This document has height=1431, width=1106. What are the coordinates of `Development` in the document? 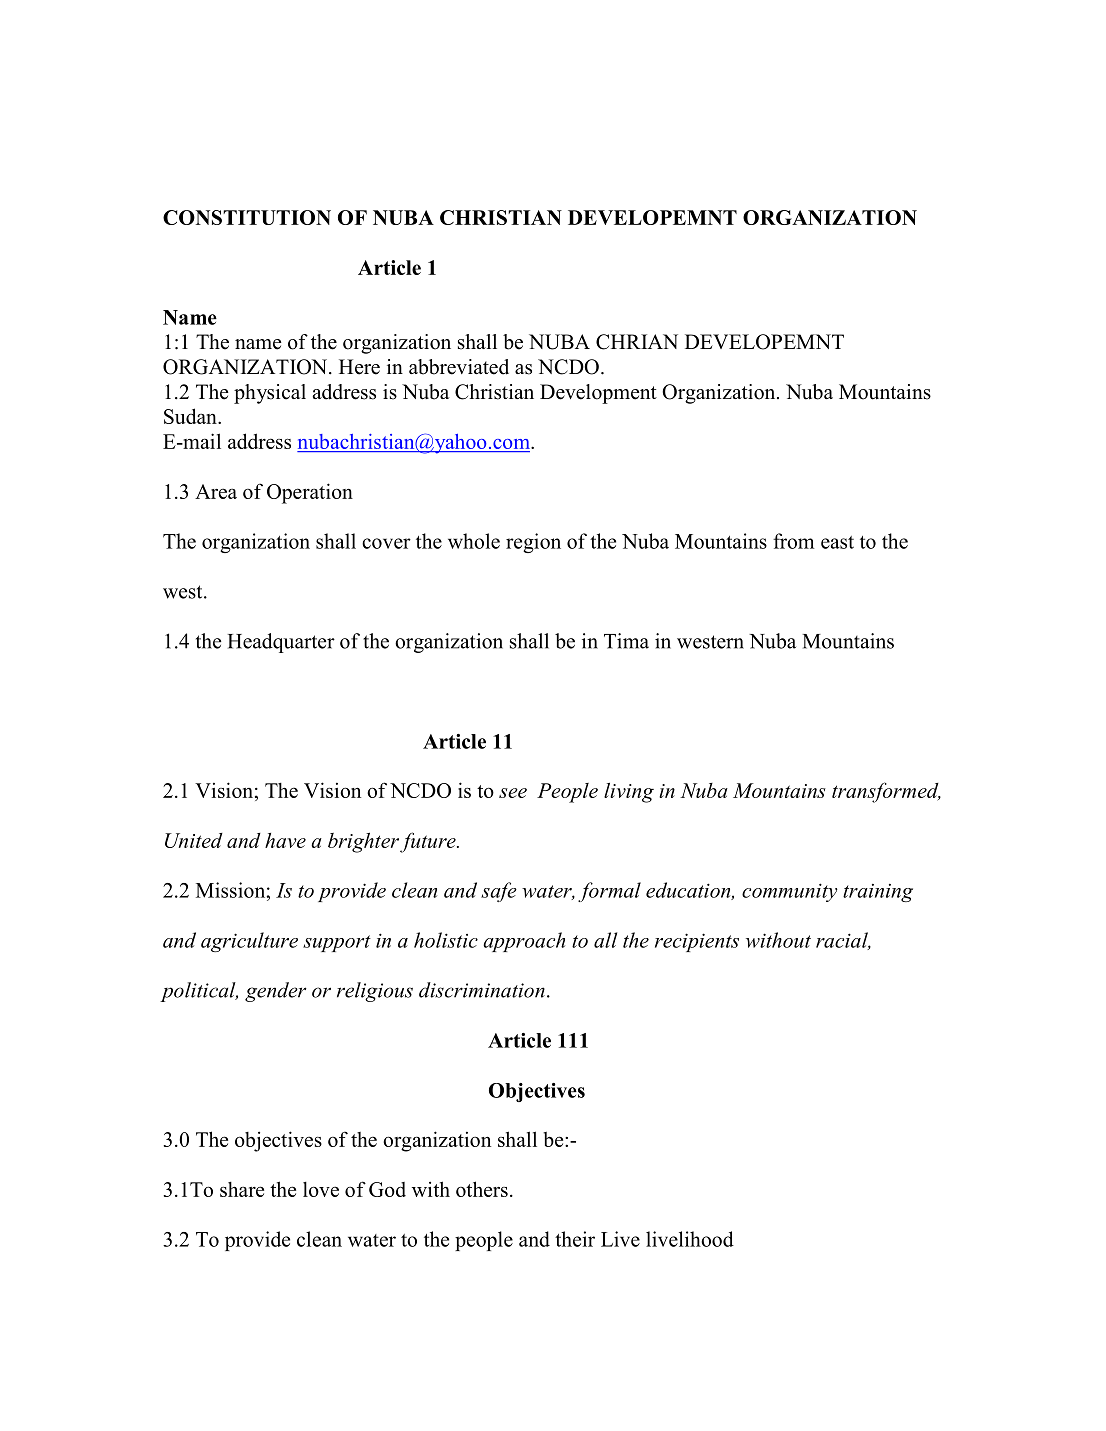 It's located at (598, 394).
